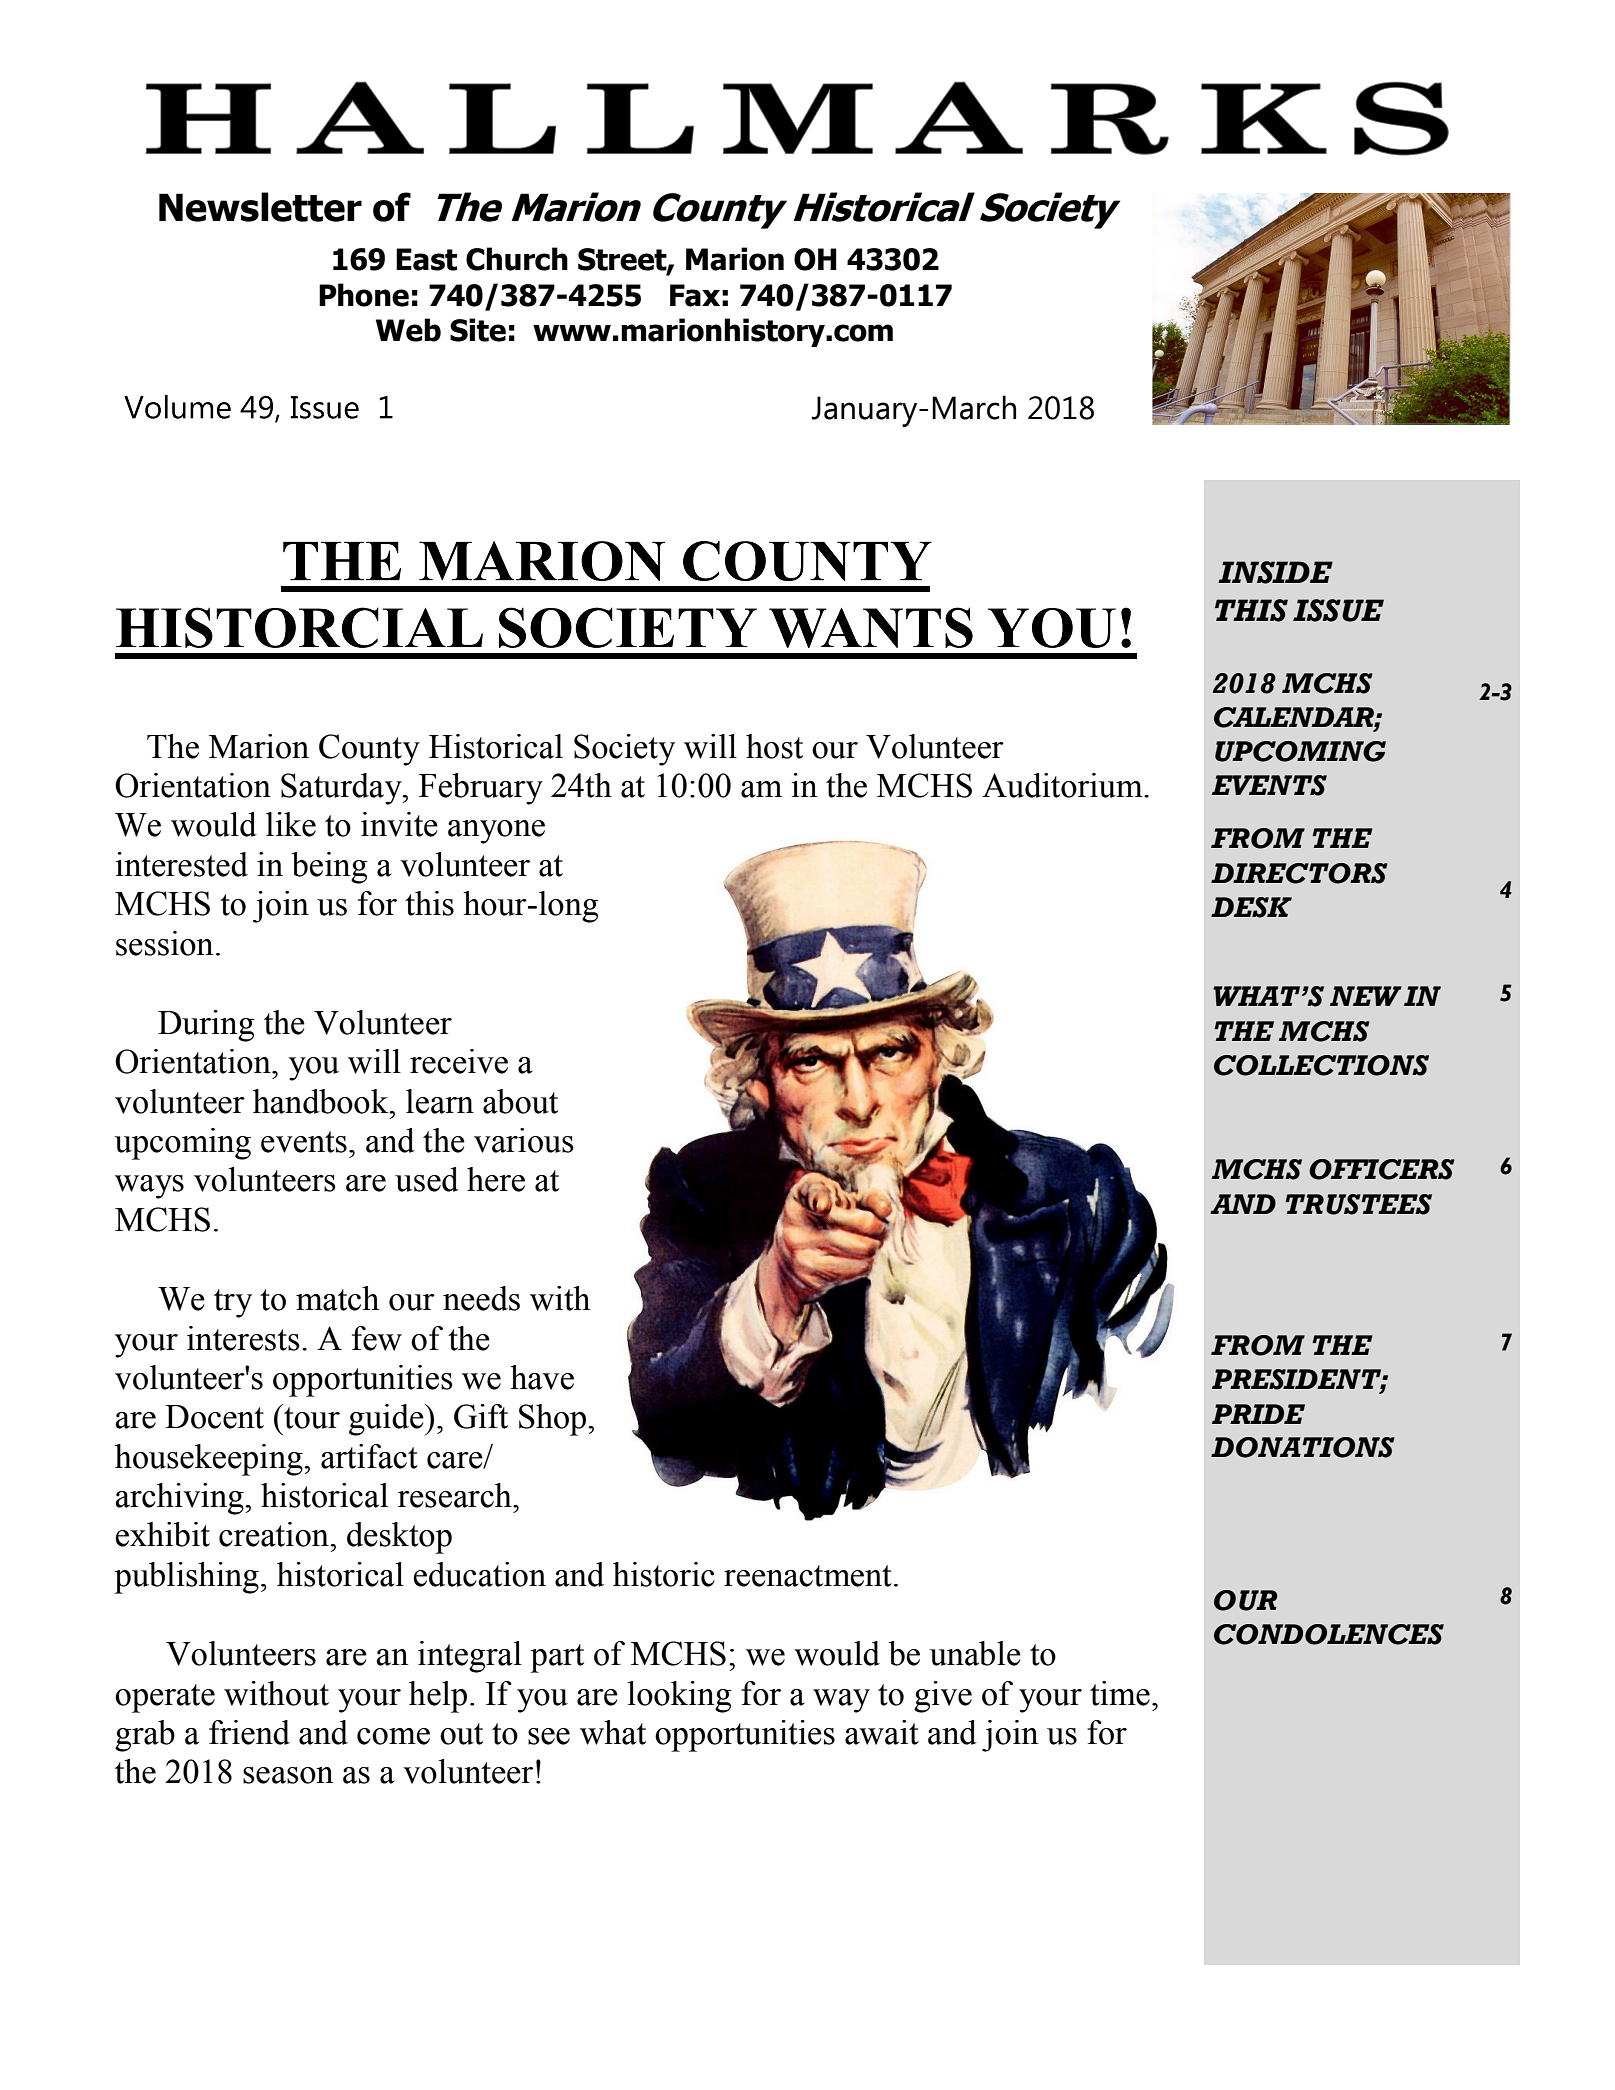  What do you see at coordinates (243, 1338) in the screenshot?
I see `interests` at bounding box center [243, 1338].
